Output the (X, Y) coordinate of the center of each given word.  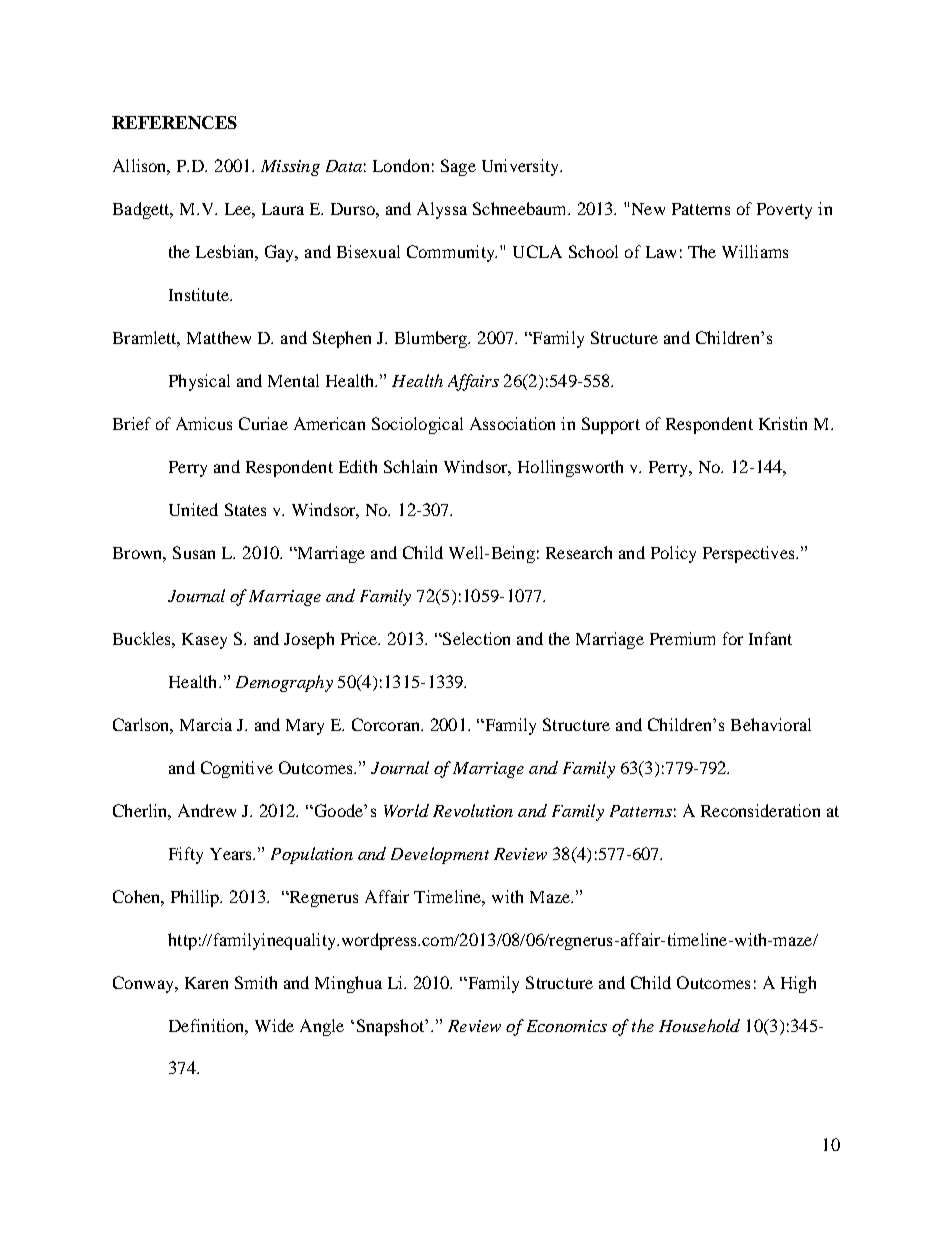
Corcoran (387, 724)
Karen (206, 983)
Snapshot (392, 1027)
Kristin (783, 423)
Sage (458, 167)
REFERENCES (174, 122)
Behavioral (771, 724)
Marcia (206, 724)
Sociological (417, 425)
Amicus (204, 423)
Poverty (784, 211)
